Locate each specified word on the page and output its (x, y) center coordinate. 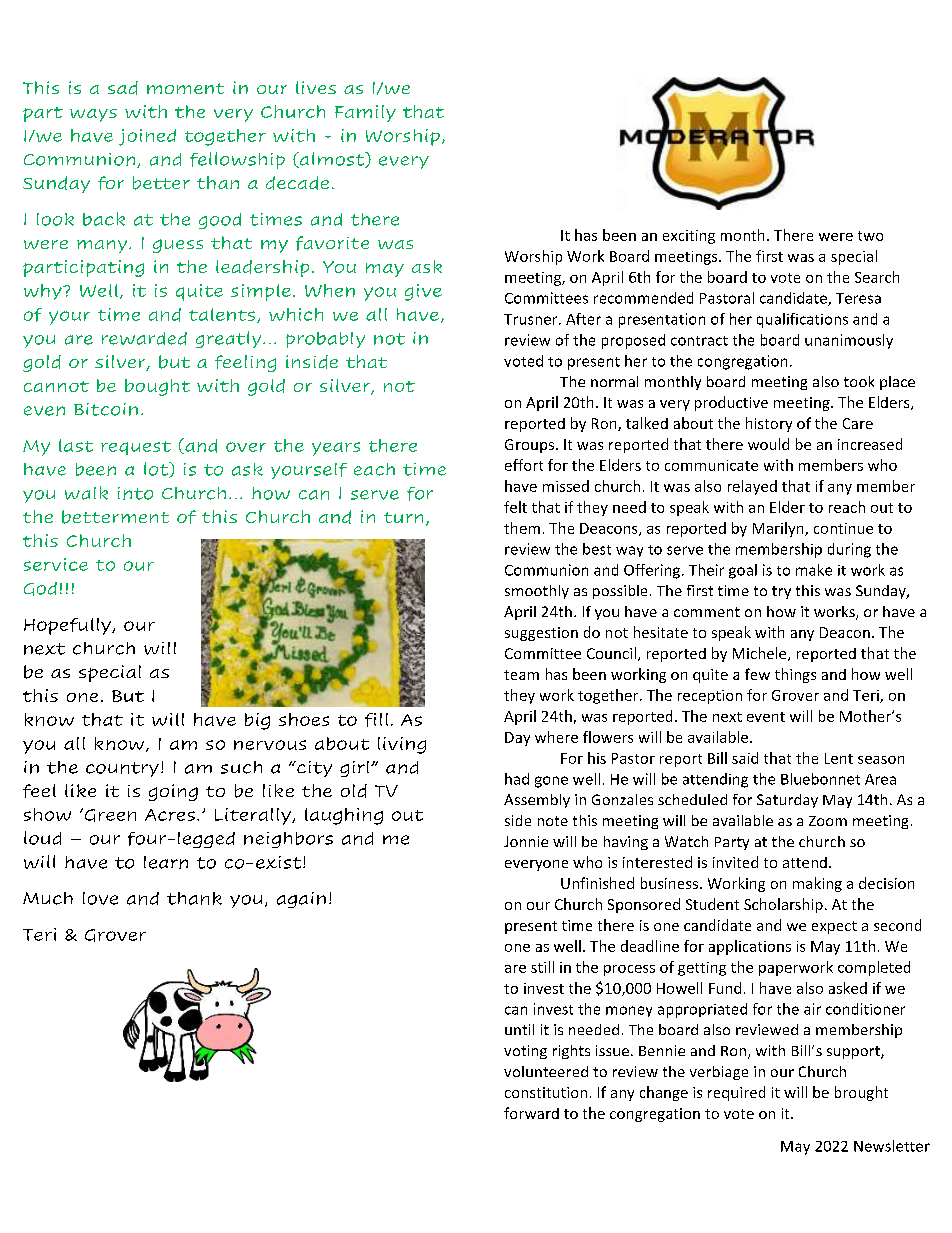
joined (147, 137)
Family (365, 113)
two (870, 236)
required (736, 1093)
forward (531, 1113)
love (100, 898)
